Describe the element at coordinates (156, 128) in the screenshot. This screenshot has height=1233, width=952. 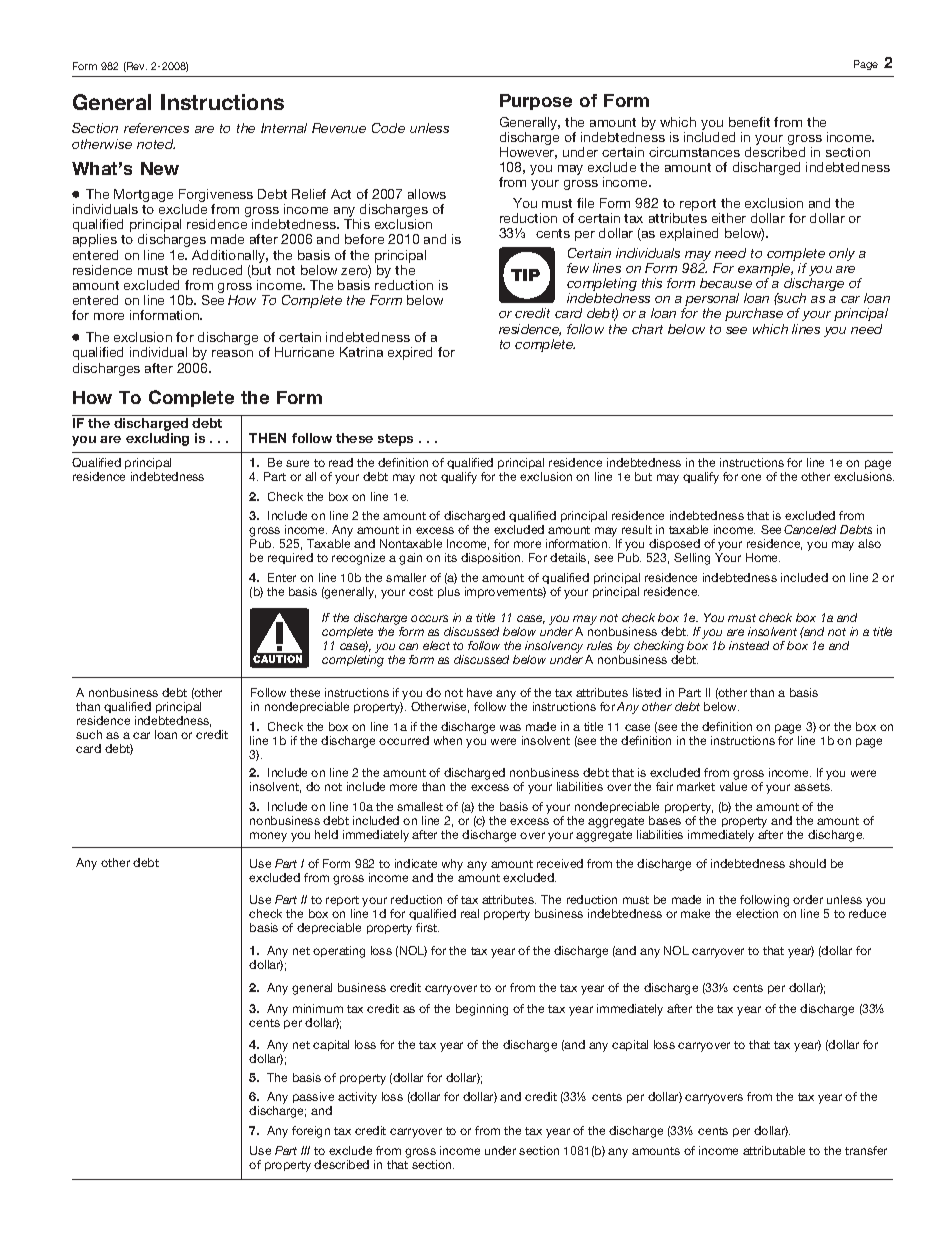
I see `references` at that location.
